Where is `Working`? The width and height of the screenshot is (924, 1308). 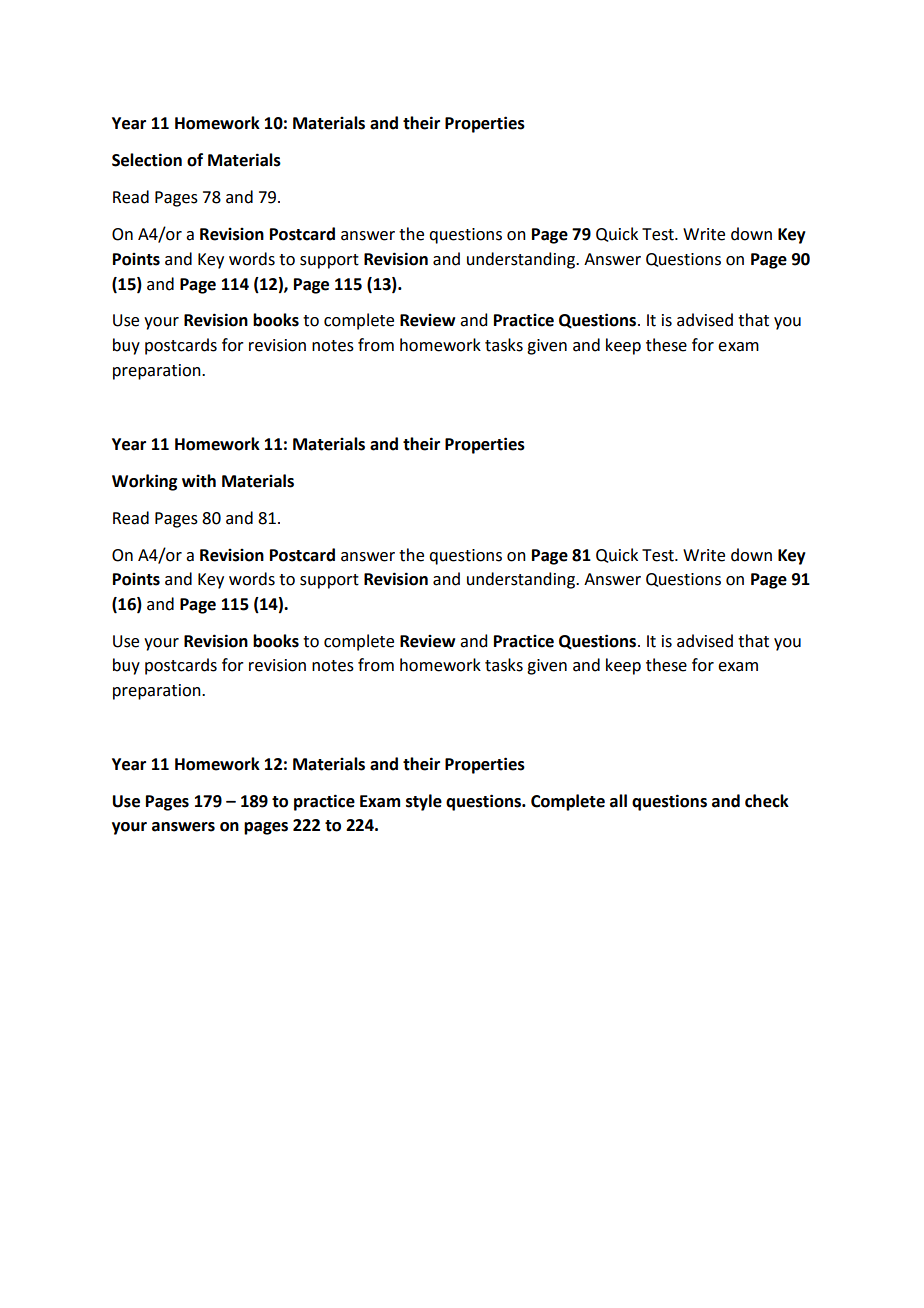
Working is located at coordinates (144, 482).
